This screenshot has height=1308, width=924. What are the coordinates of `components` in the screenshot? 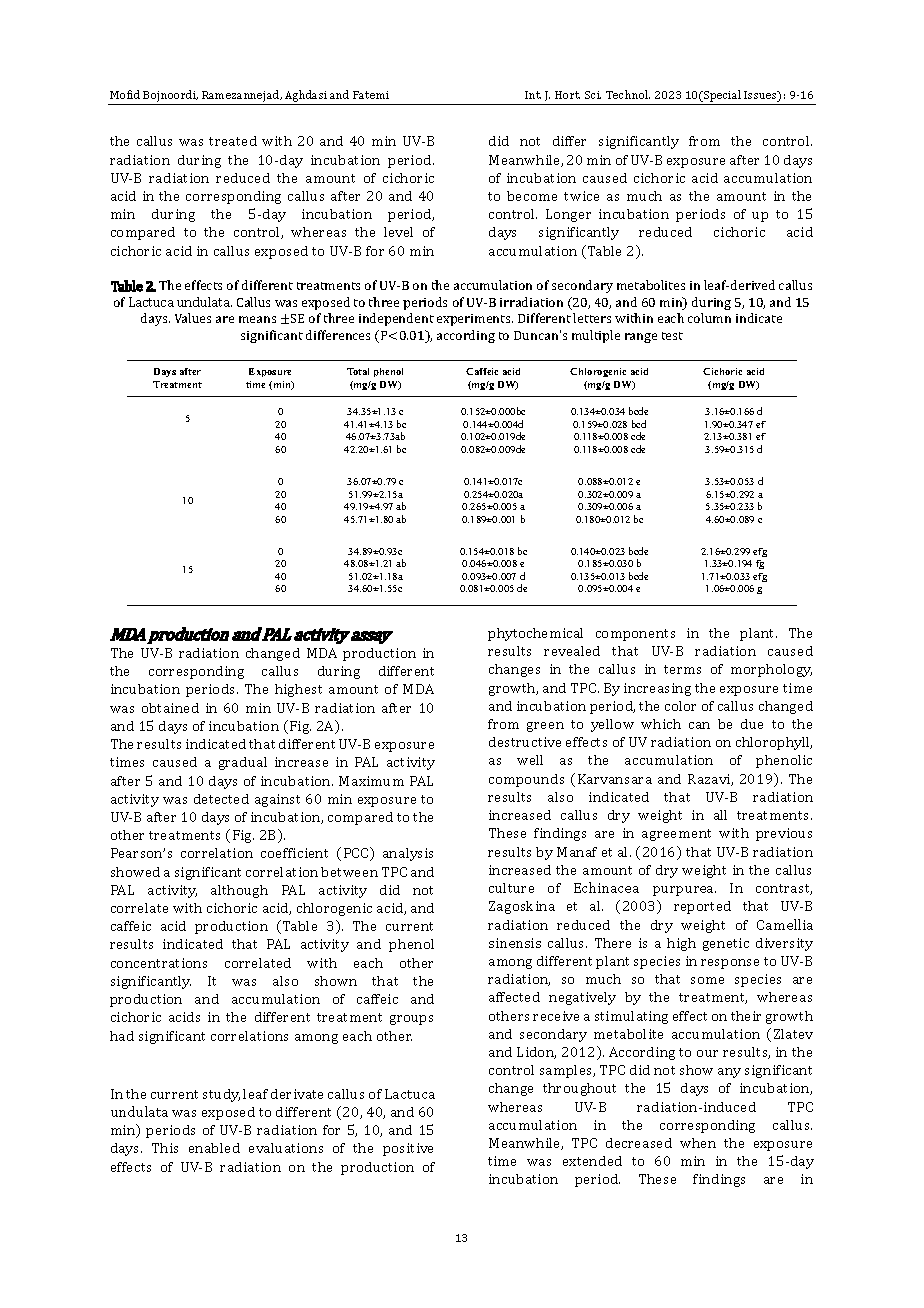 It's located at (635, 635).
